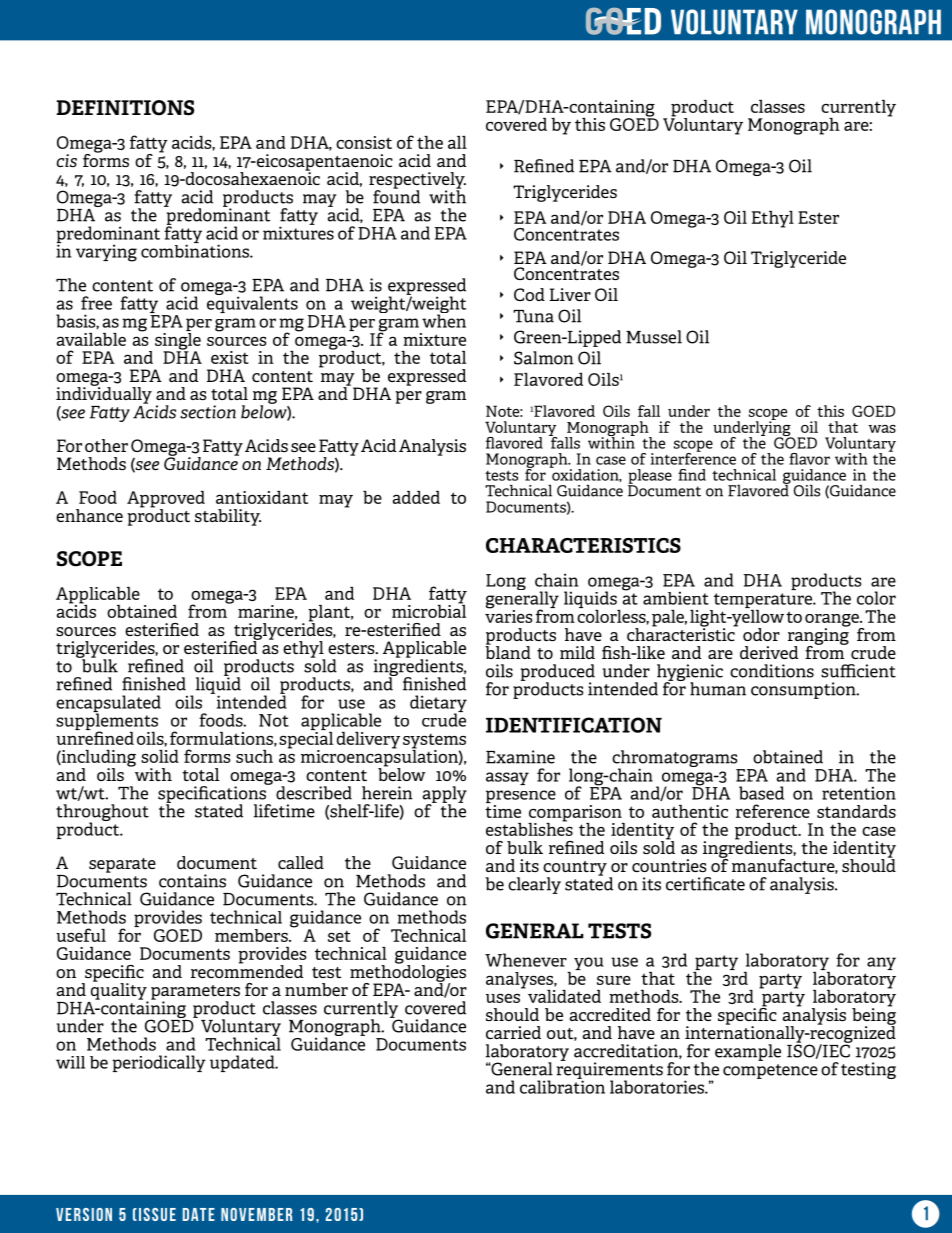 This screenshot has width=952, height=1233. What do you see at coordinates (417, 181) in the screenshot?
I see `respectively` at bounding box center [417, 181].
